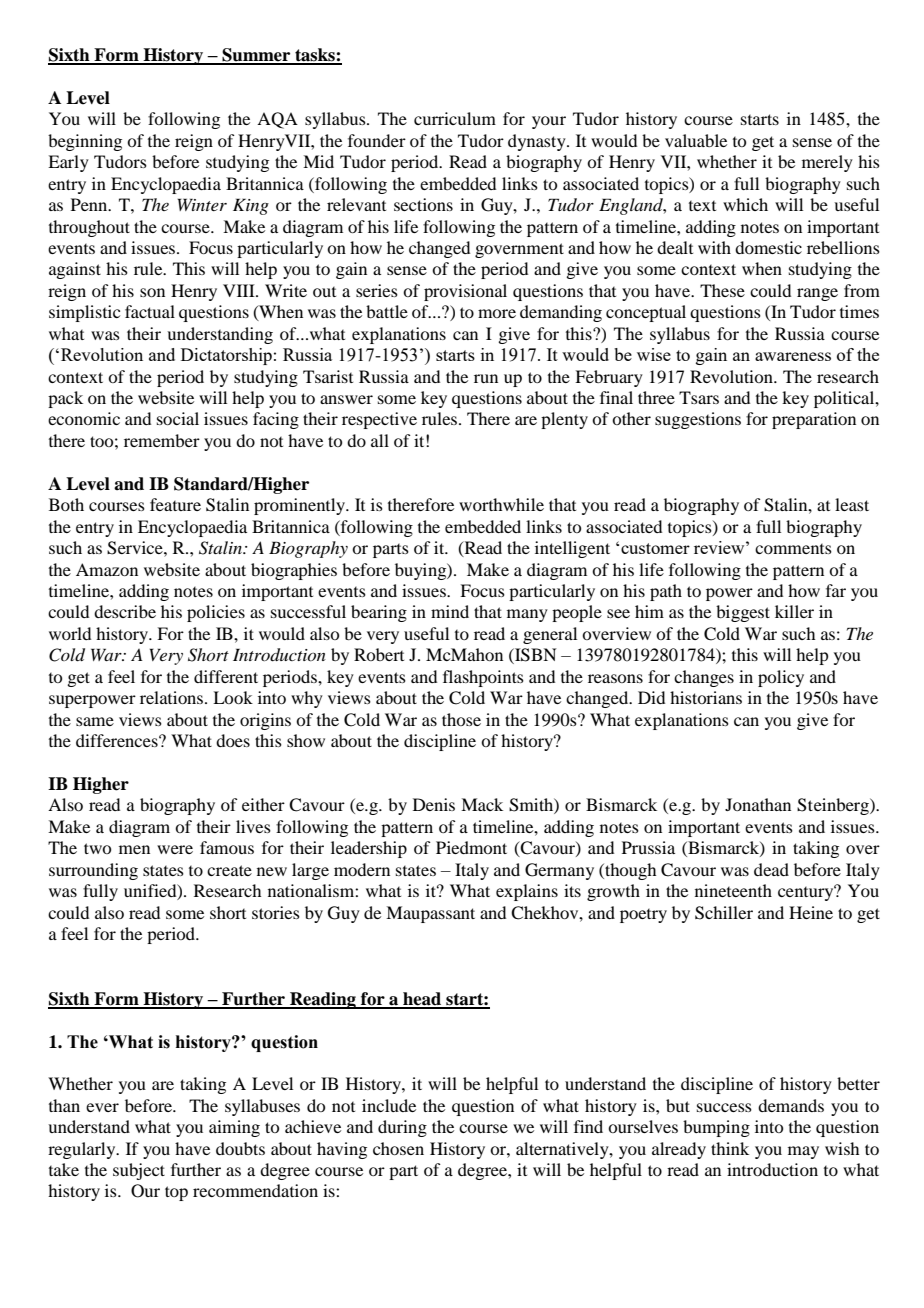 This screenshot has width=924, height=1308. Describe the element at coordinates (85, 142) in the screenshot. I see `beginning` at that location.
